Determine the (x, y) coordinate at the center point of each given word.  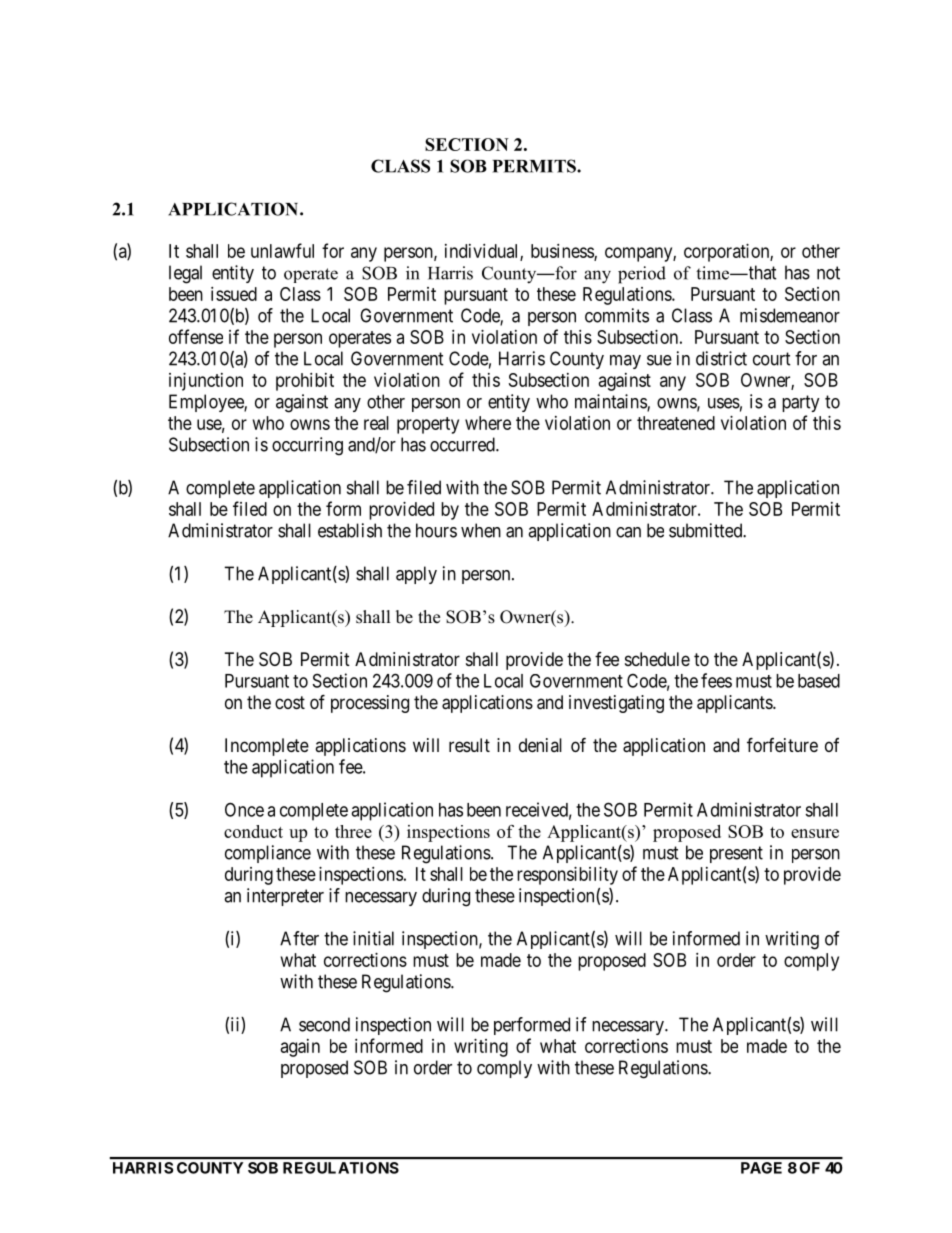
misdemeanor (790, 315)
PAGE (761, 1168)
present (736, 854)
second (324, 1024)
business (563, 252)
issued (234, 294)
